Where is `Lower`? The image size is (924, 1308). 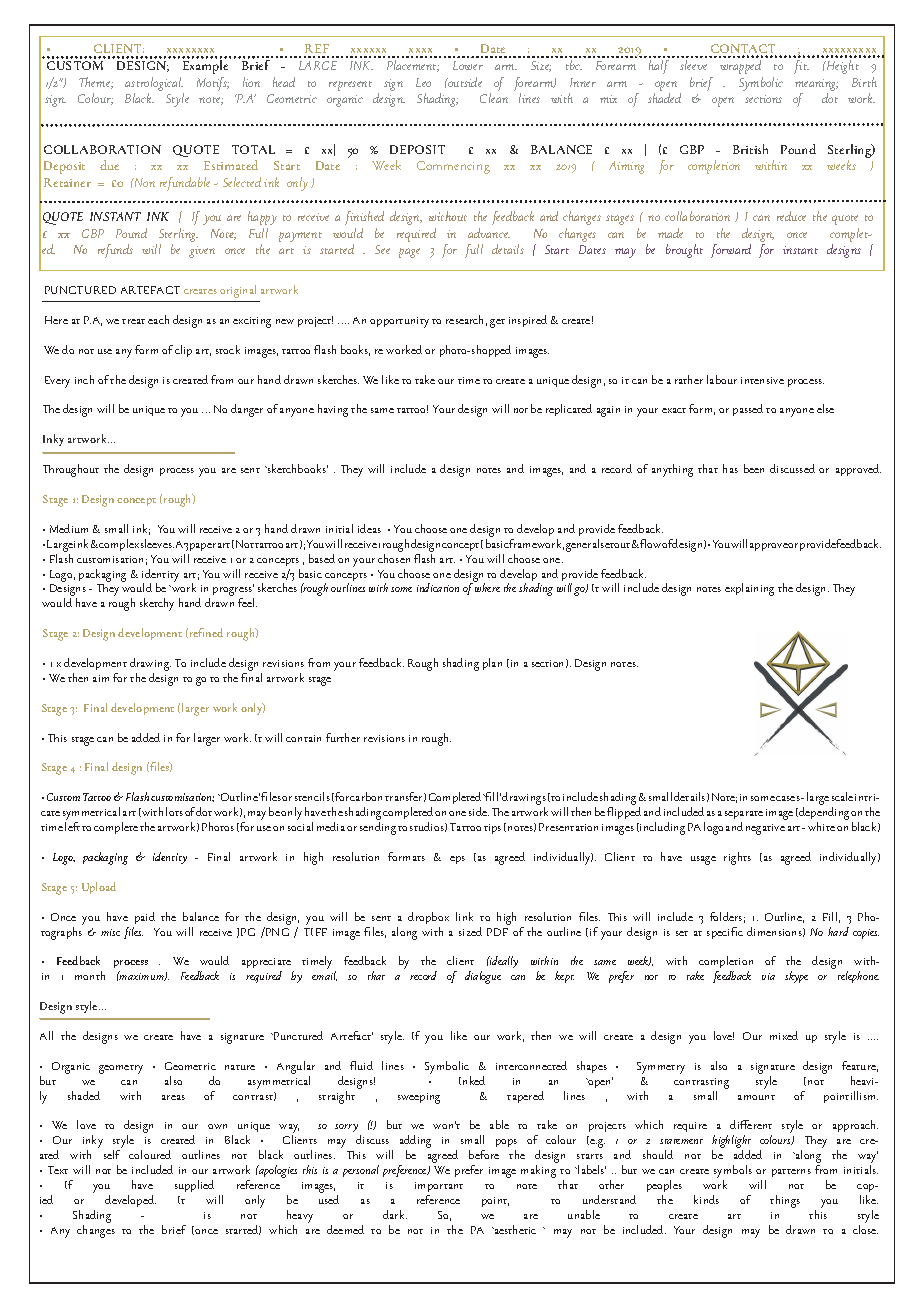 Lower is located at coordinates (468, 65).
